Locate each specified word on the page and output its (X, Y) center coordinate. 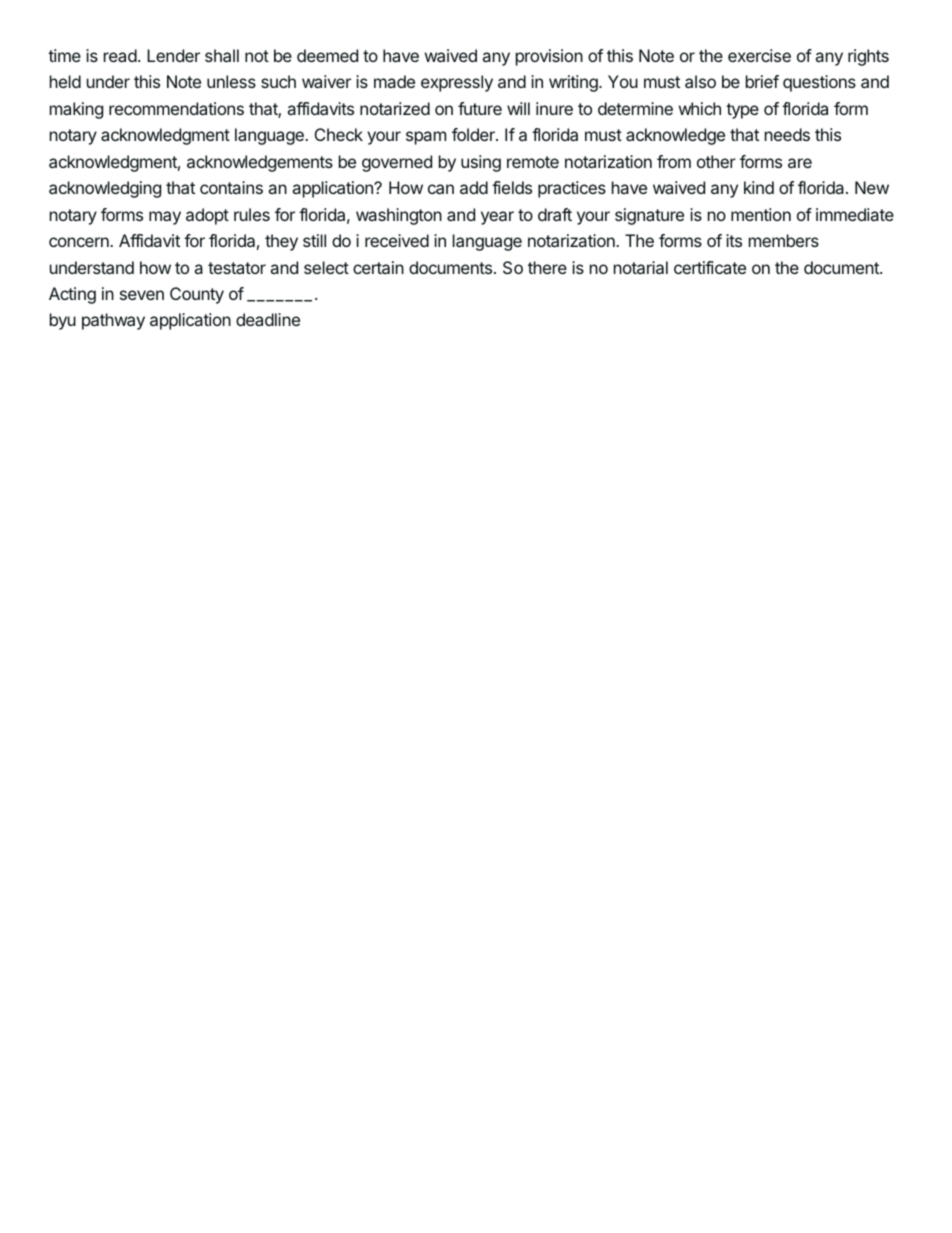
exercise (759, 55)
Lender (173, 55)
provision (549, 57)
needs (787, 134)
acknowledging (105, 189)
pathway (113, 321)
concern (80, 242)
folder (474, 134)
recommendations (176, 108)
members (784, 240)
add (474, 187)
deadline (268, 319)
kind (759, 187)
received (397, 240)
